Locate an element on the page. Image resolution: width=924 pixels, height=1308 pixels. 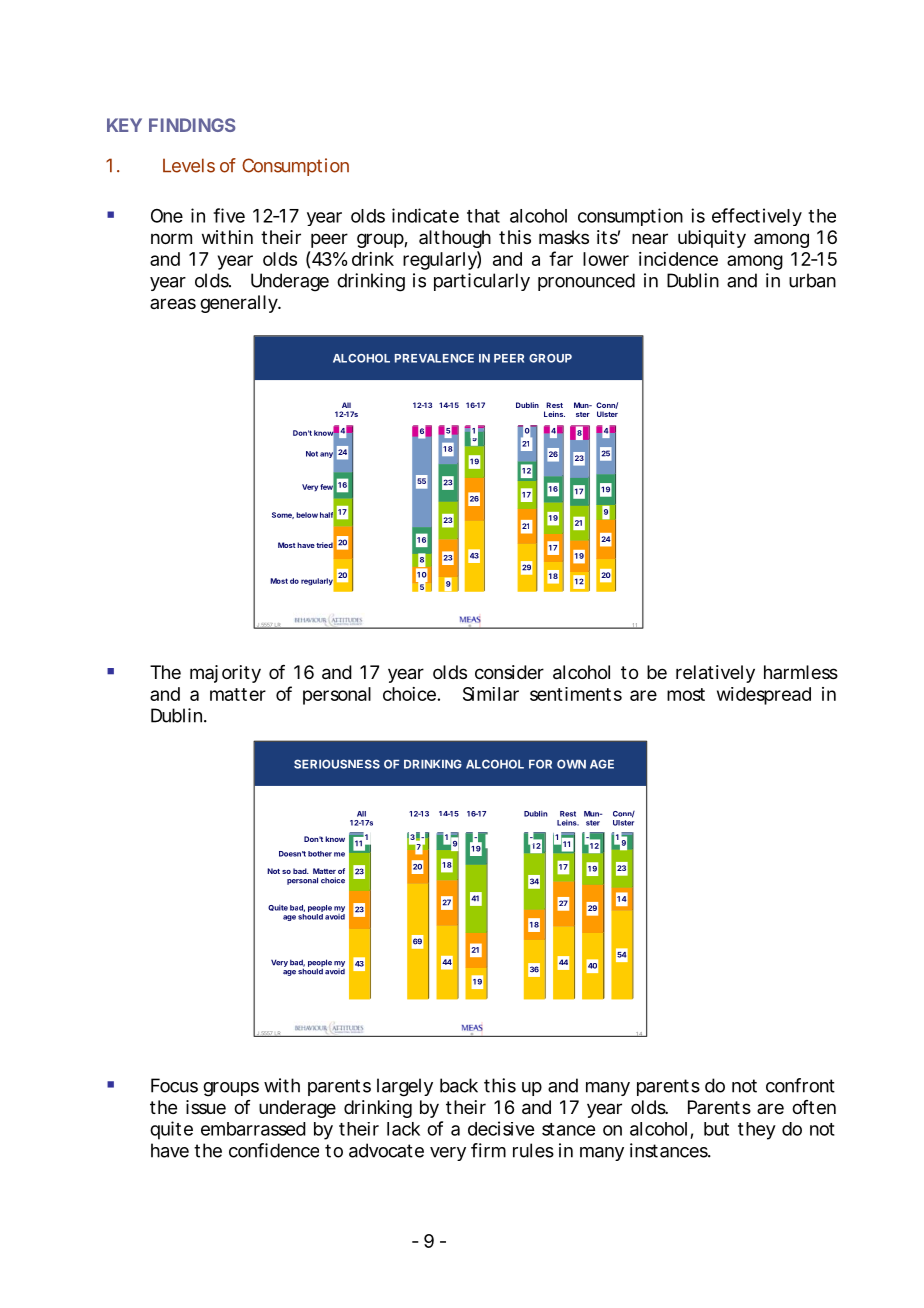
relatively is located at coordinates (715, 674).
